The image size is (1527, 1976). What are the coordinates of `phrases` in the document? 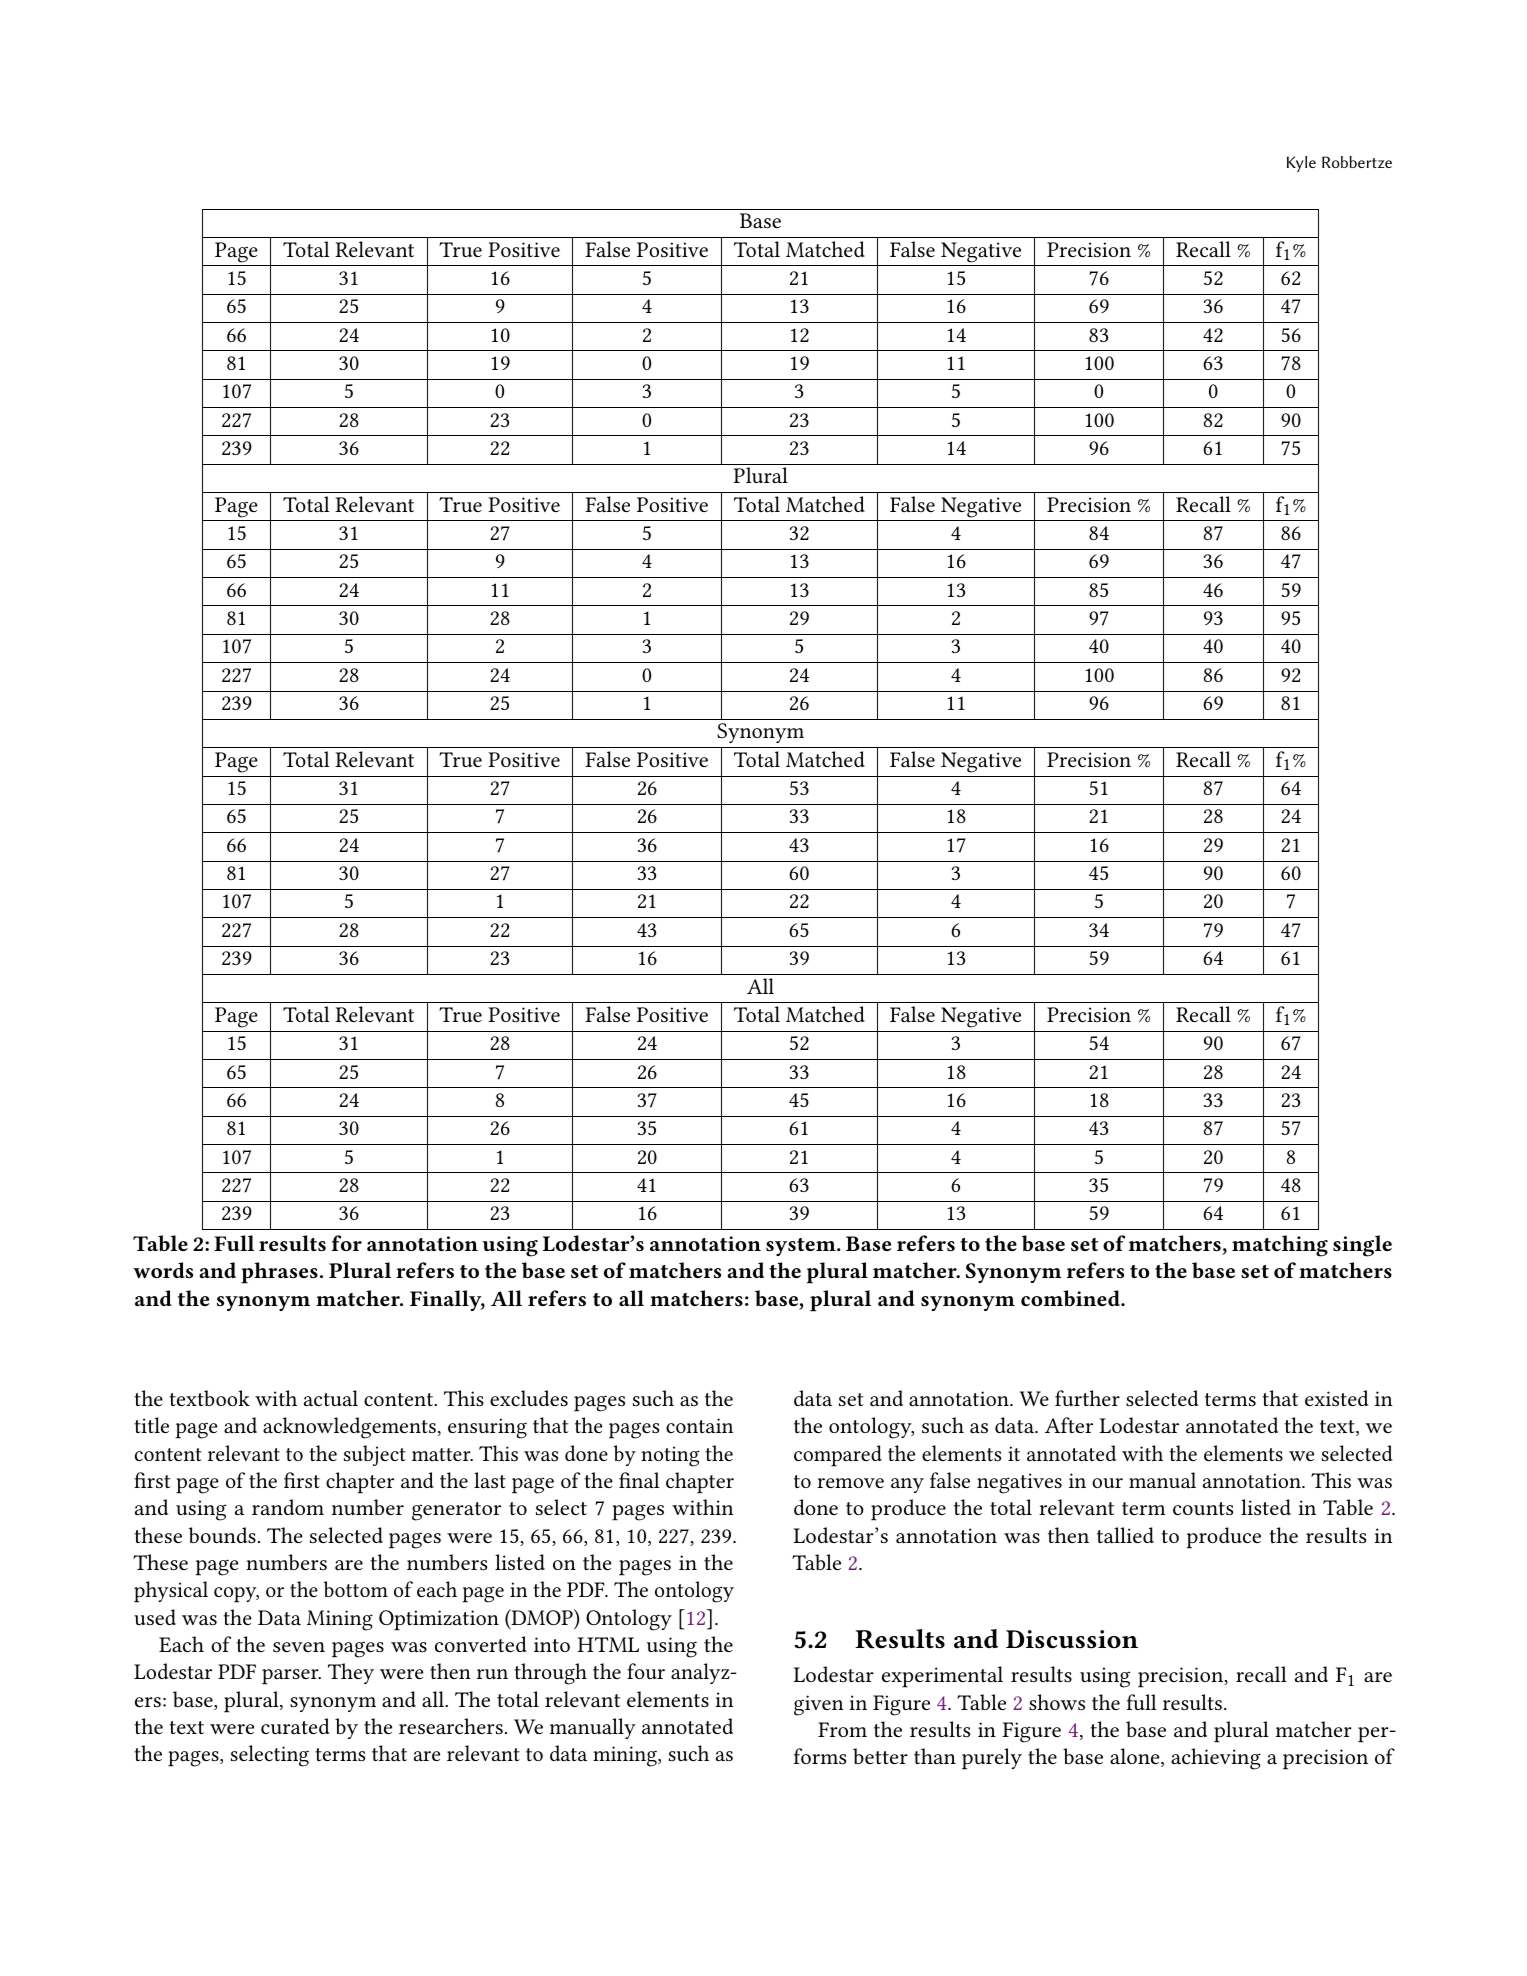 It's located at (279, 1273).
